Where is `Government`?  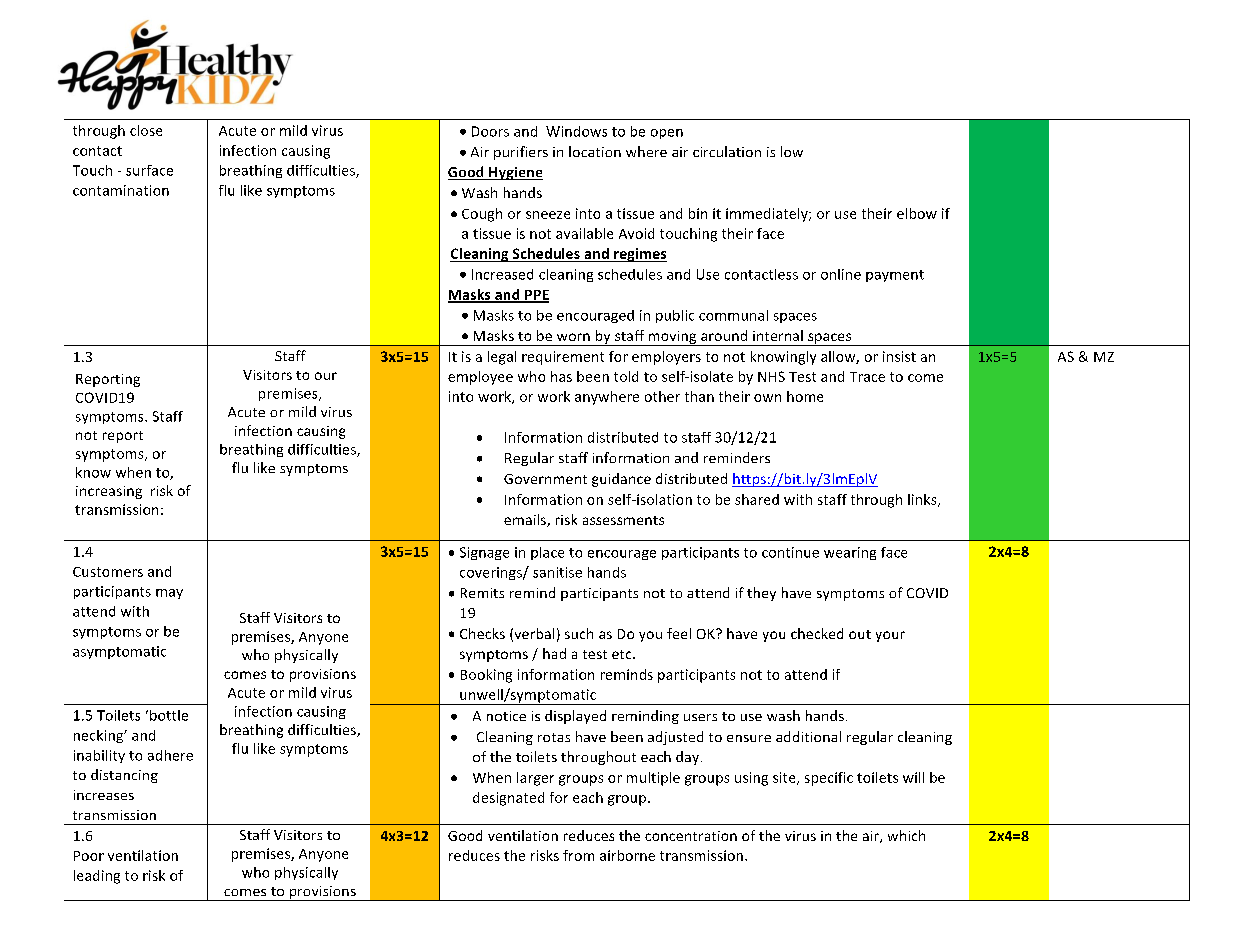 Government is located at coordinates (545, 479).
